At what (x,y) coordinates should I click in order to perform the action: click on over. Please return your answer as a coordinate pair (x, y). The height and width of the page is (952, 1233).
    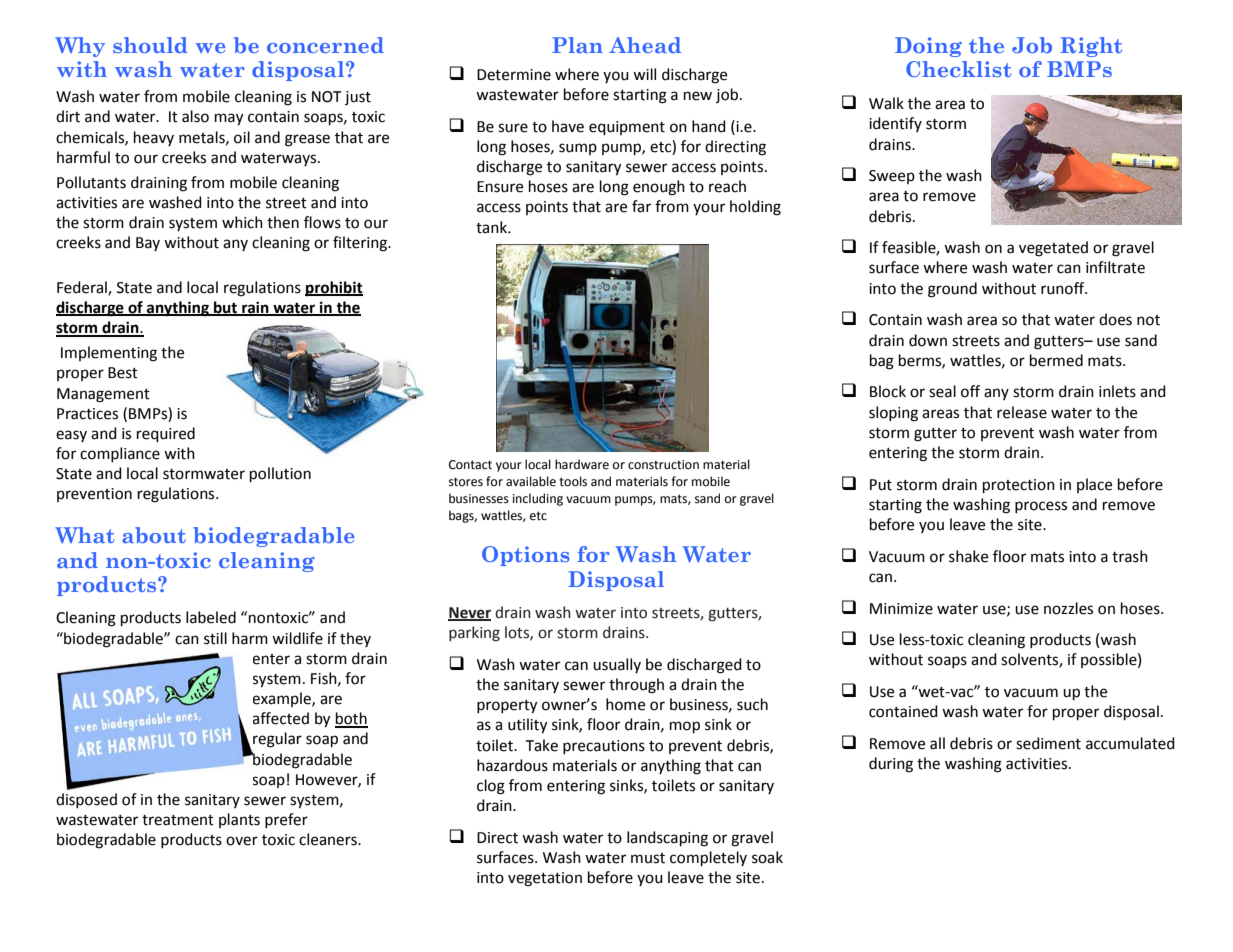
    Looking at the image, I should click on (242, 841).
